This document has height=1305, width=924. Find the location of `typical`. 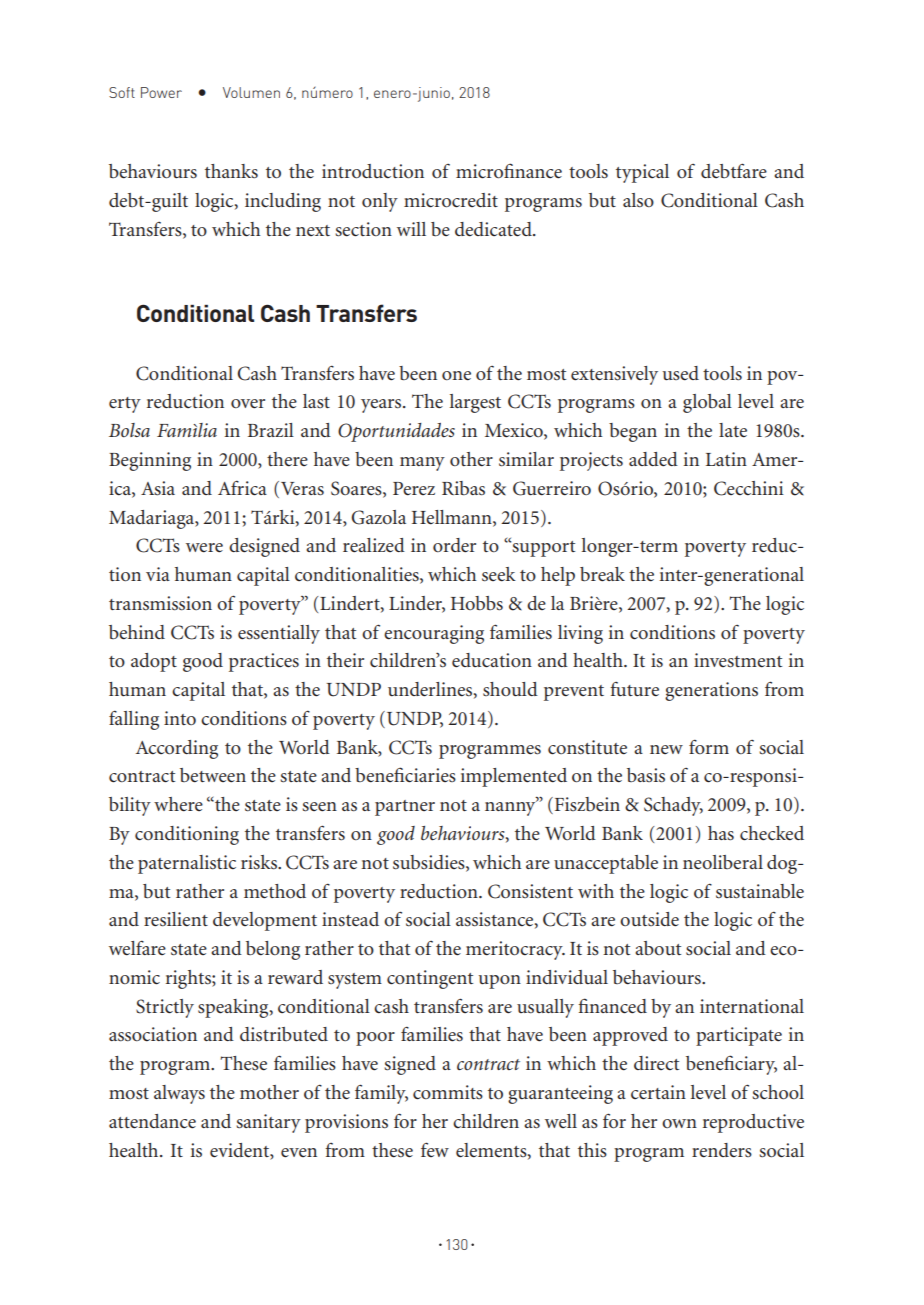

typical is located at coordinates (642, 173).
